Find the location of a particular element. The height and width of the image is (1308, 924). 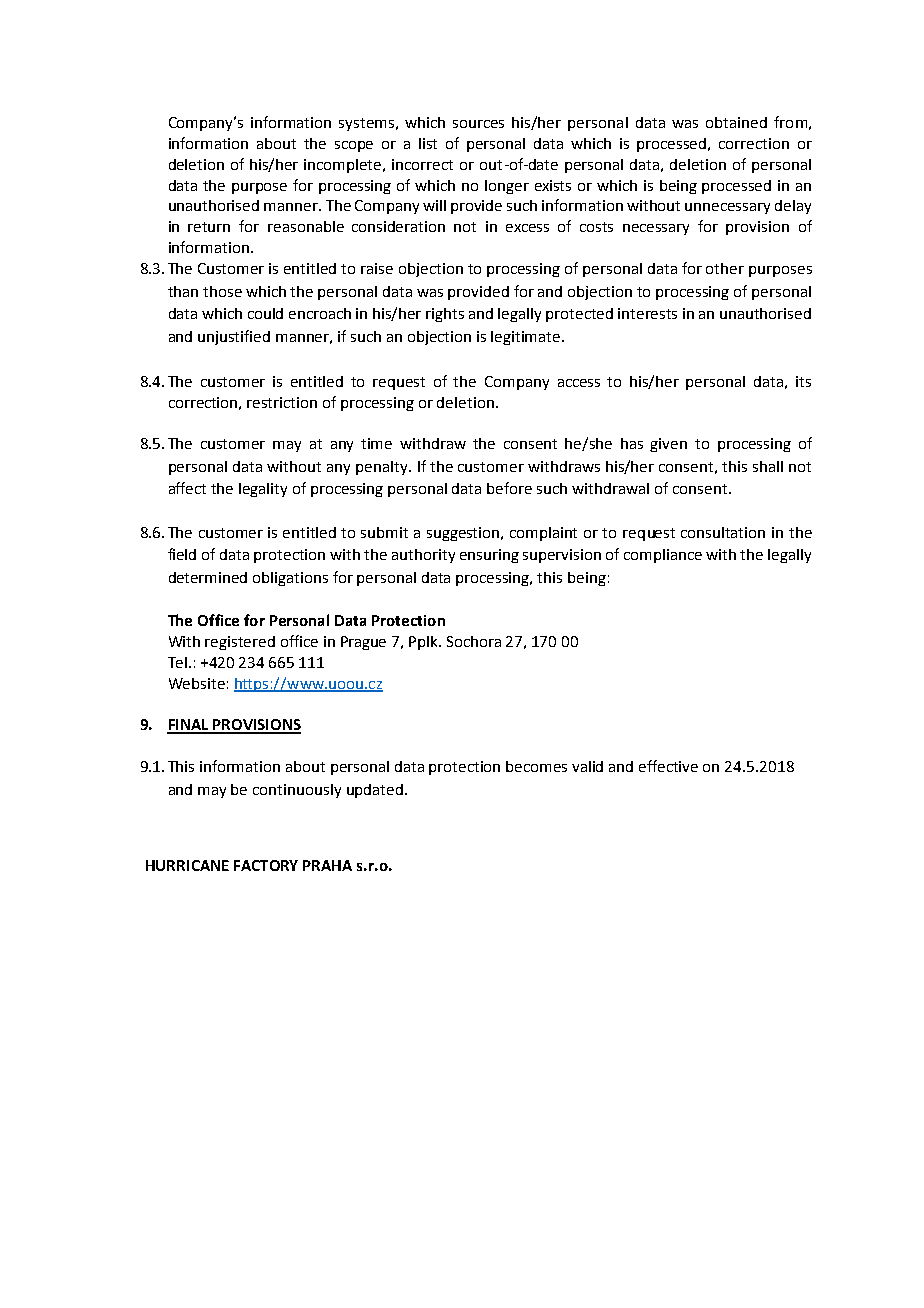

compliance is located at coordinates (663, 556).
